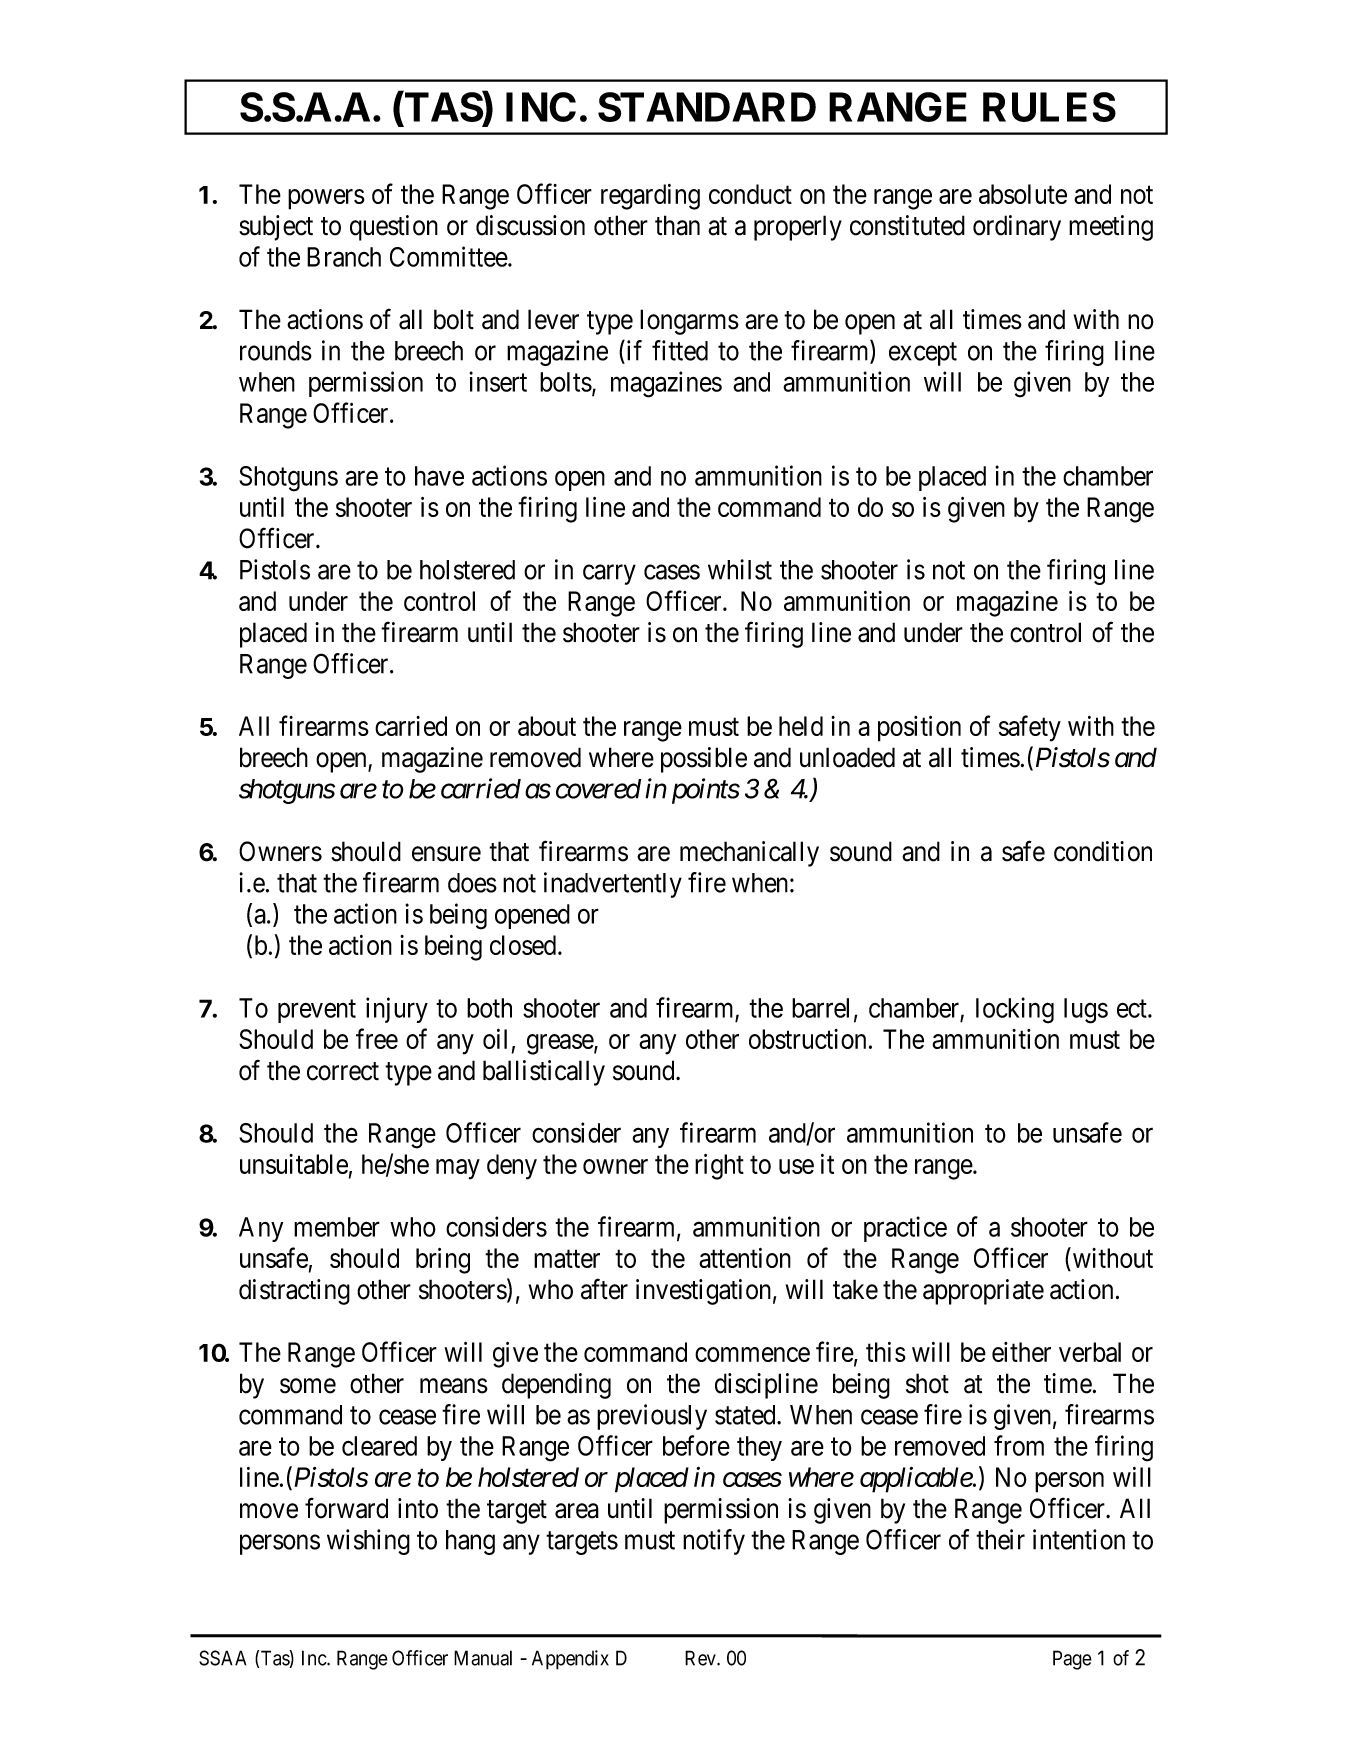 This document has width=1352, height=1750. Describe the element at coordinates (923, 354) in the document. I see `except` at that location.
